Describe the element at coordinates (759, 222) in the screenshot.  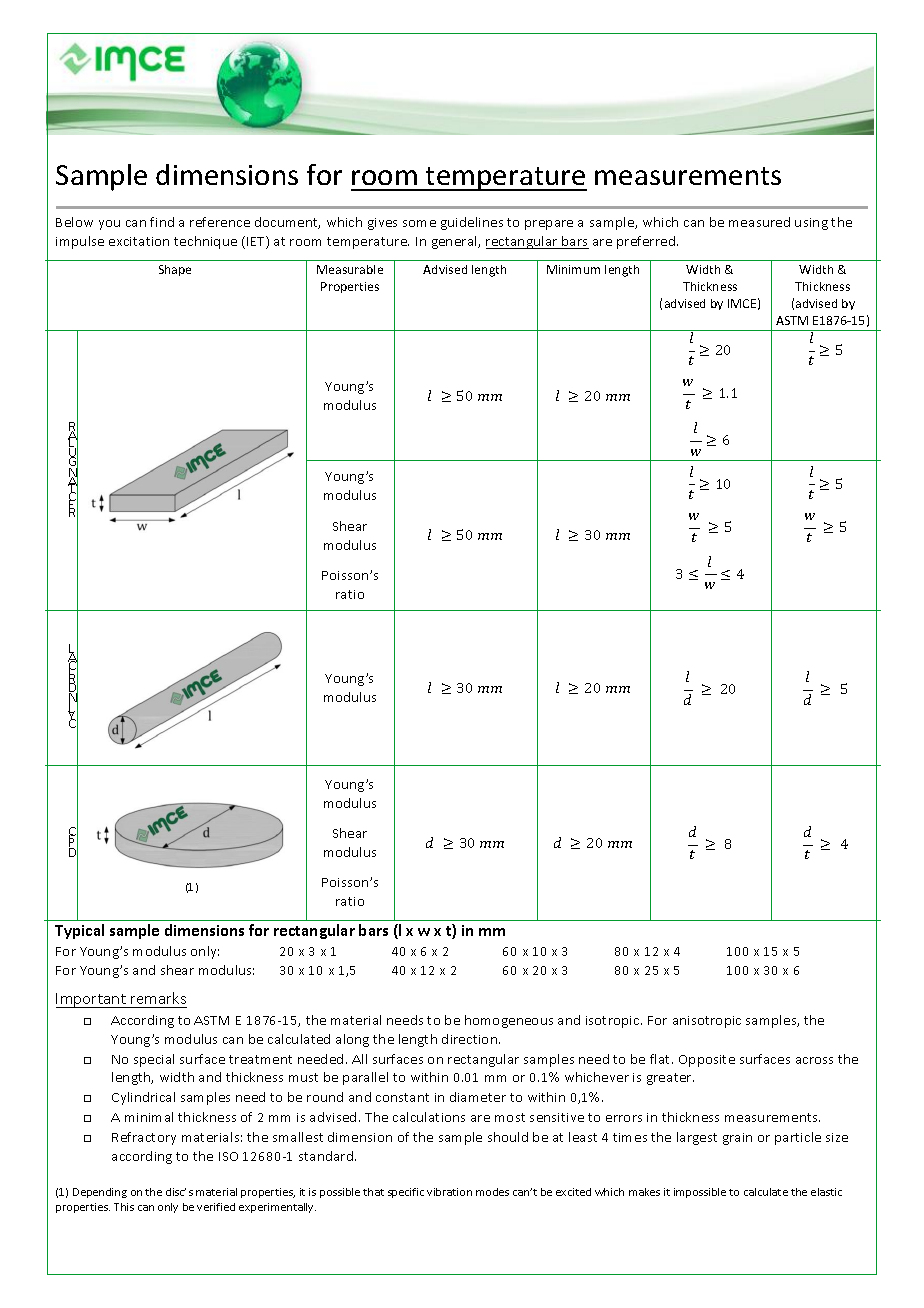
I see `measured` at that location.
